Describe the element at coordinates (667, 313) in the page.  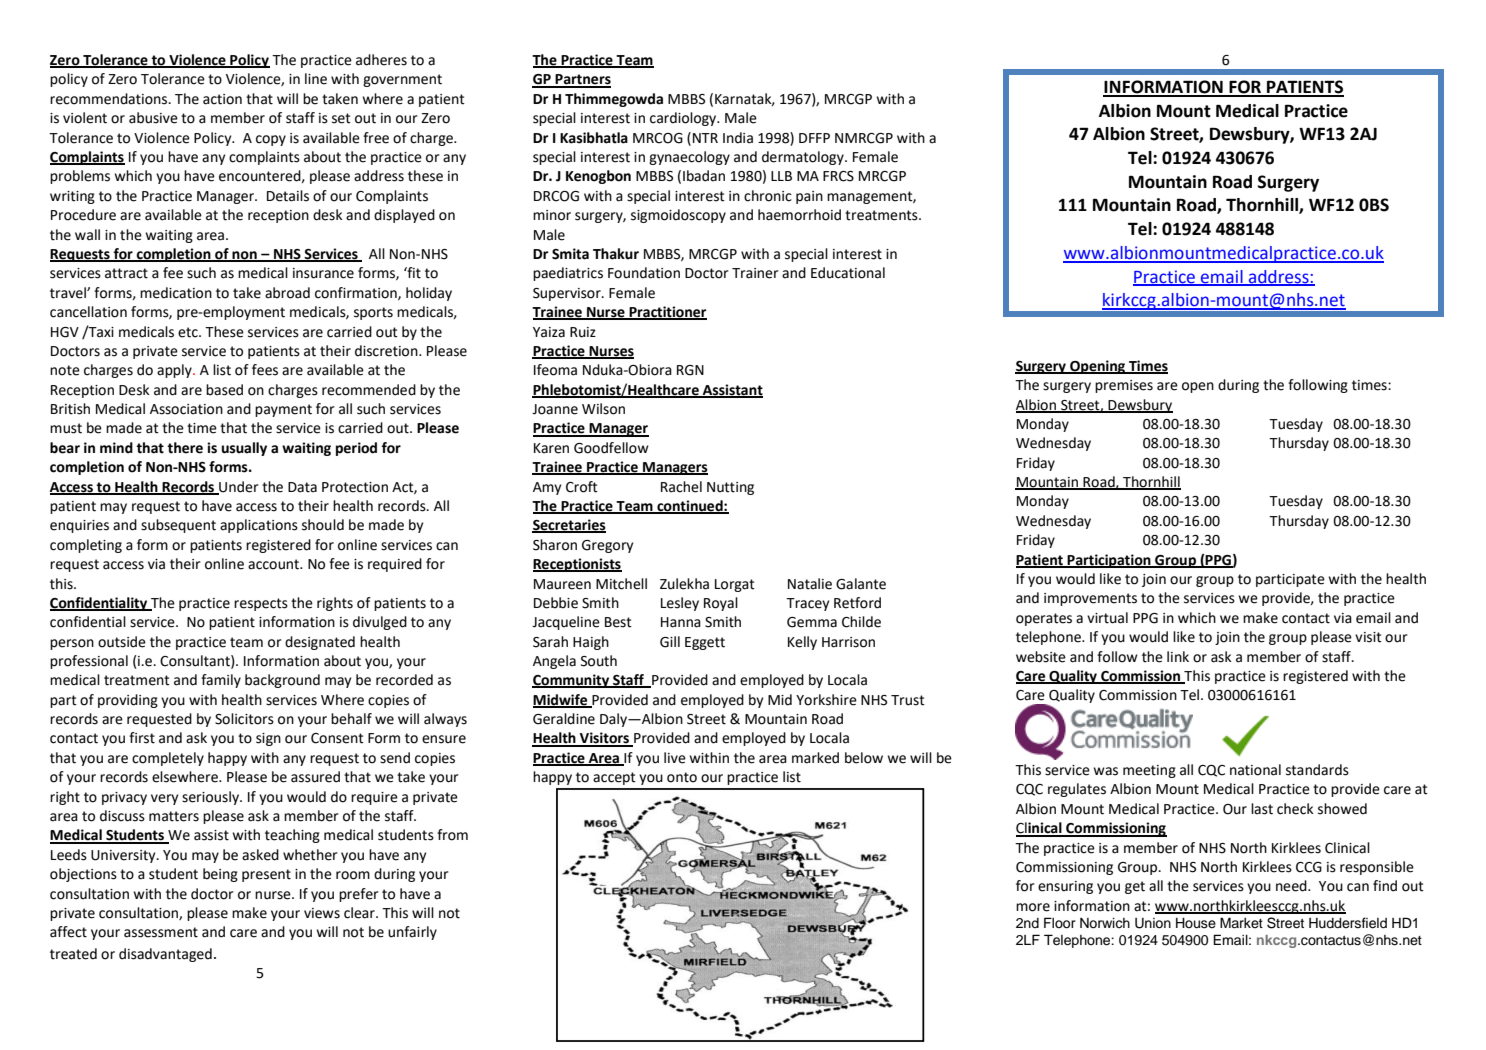
I see `Practitioner` at that location.
